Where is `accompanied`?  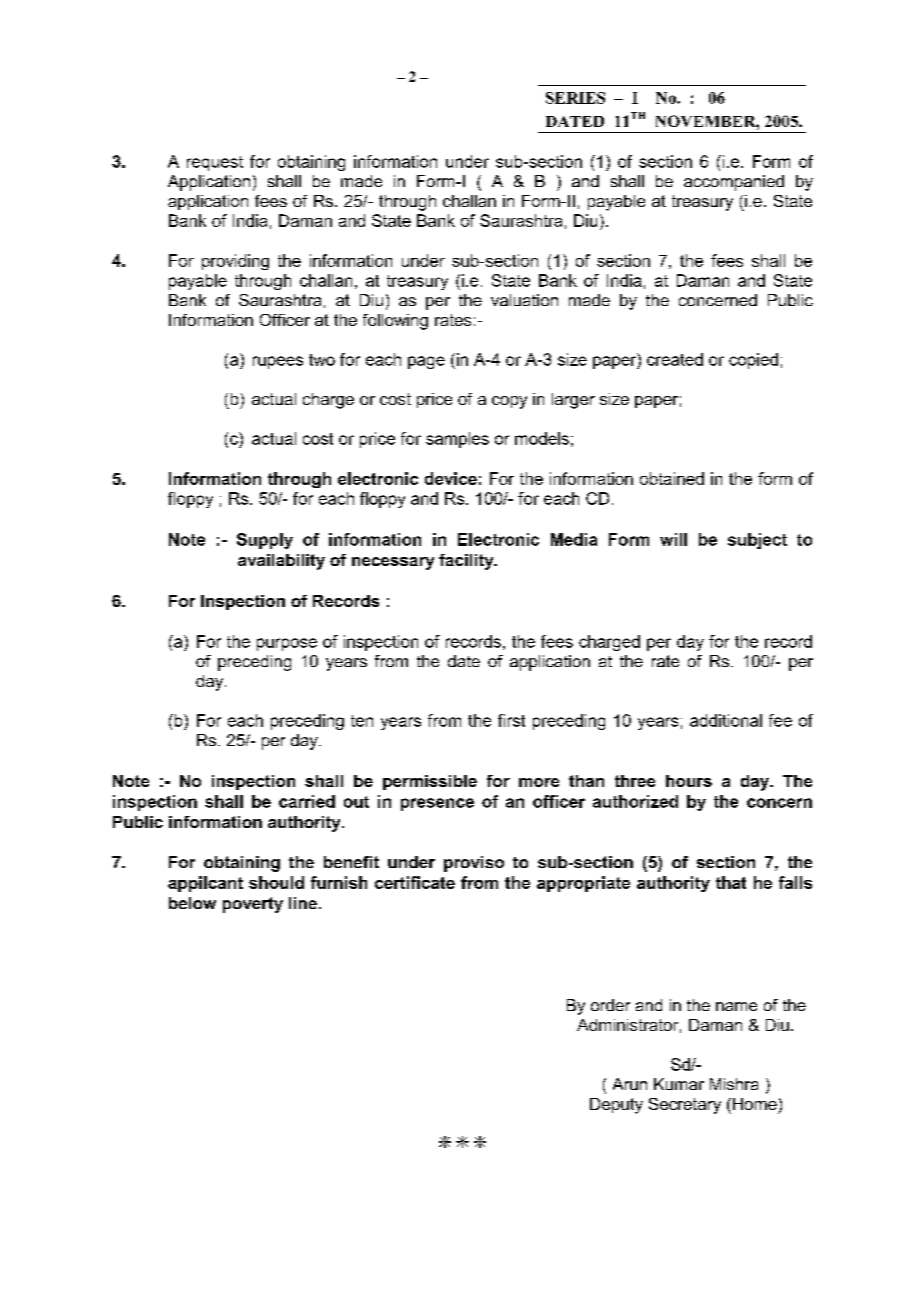 accompanied is located at coordinates (734, 183).
